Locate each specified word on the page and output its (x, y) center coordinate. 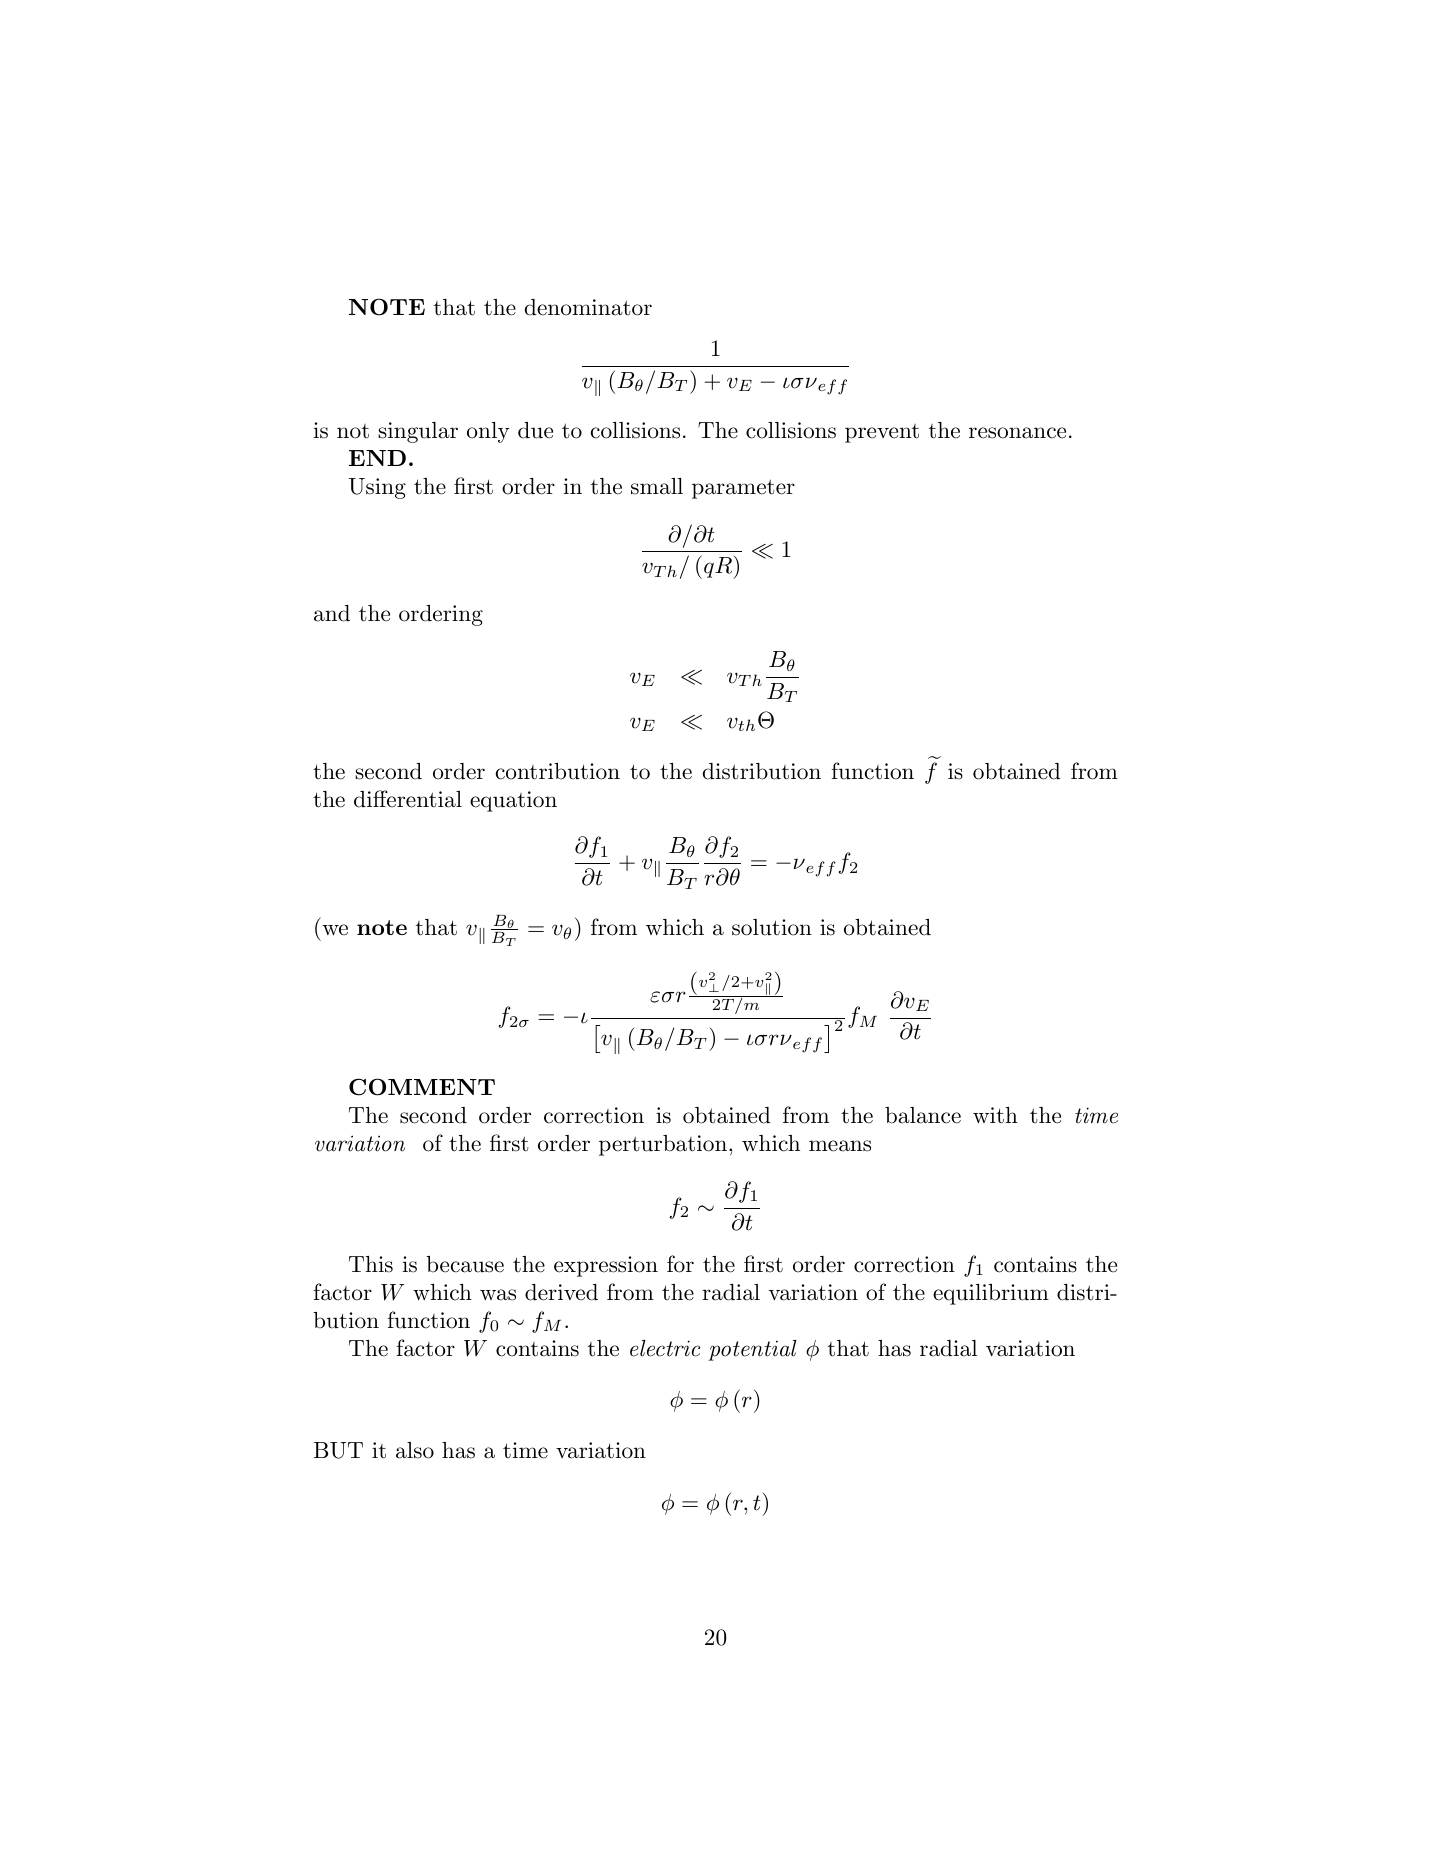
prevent (882, 433)
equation (513, 801)
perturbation (663, 1145)
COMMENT (422, 1087)
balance (923, 1115)
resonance (1017, 433)
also (415, 1450)
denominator (588, 307)
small (657, 486)
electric (665, 1348)
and (332, 613)
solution (772, 927)
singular (418, 432)
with (995, 1115)
